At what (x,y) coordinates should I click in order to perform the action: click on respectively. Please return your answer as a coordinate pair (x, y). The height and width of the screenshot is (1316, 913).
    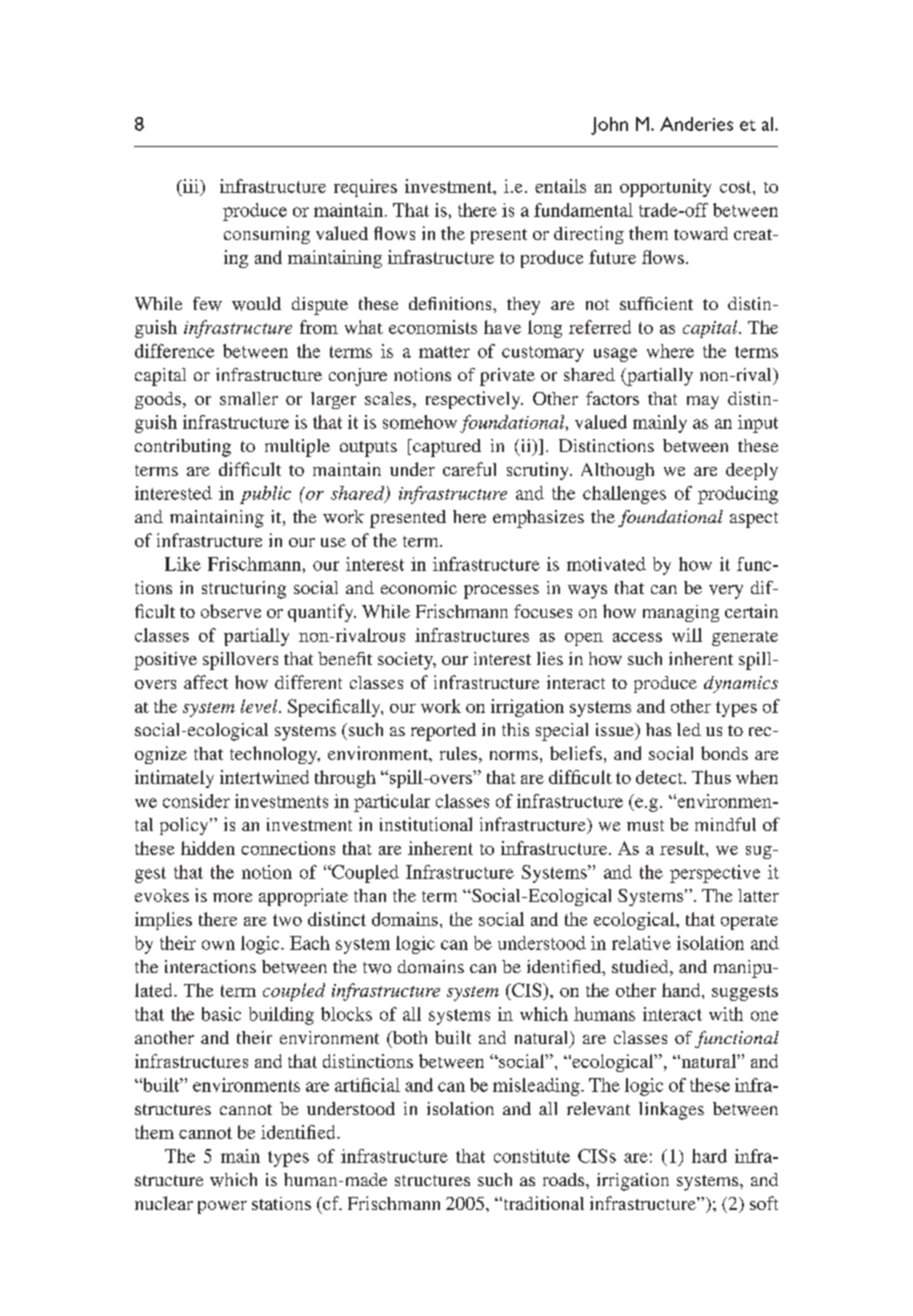
    Looking at the image, I should click on (474, 400).
